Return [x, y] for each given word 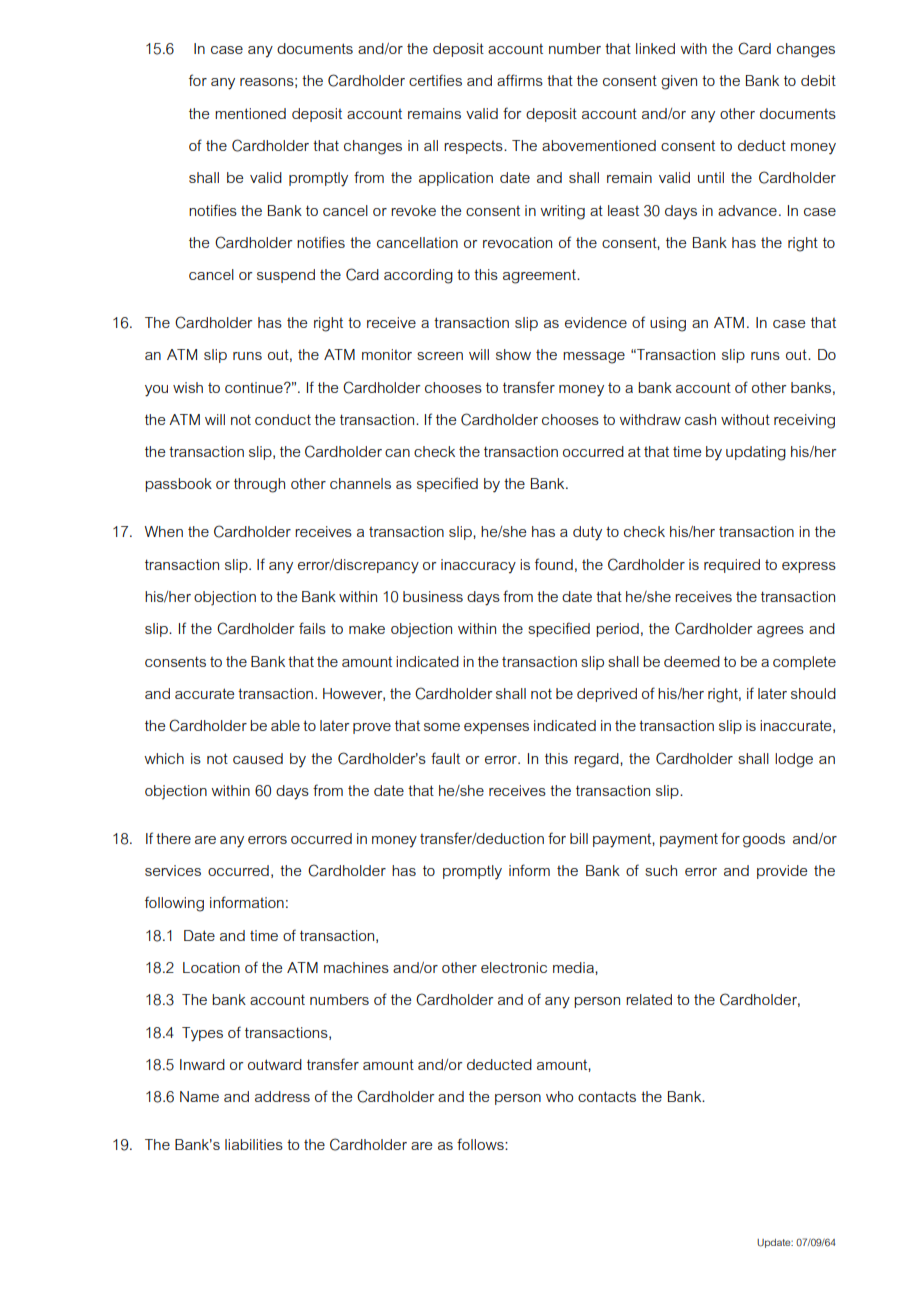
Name [199, 1096]
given [679, 82]
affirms [520, 80]
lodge [794, 760]
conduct [283, 419]
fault [445, 758]
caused [258, 758]
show [513, 354]
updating [756, 453]
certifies [435, 80]
